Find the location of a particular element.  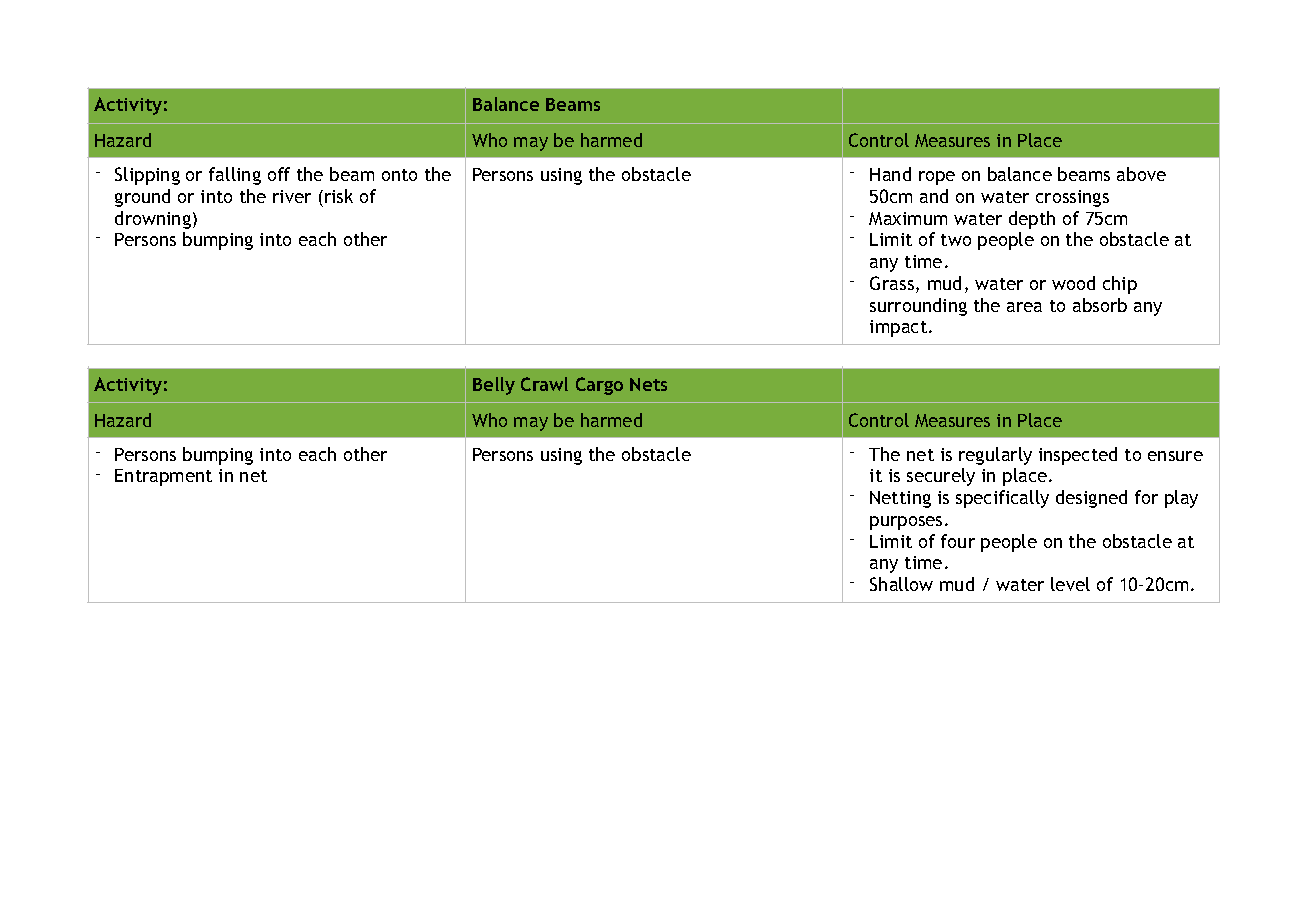

area is located at coordinates (1024, 307).
